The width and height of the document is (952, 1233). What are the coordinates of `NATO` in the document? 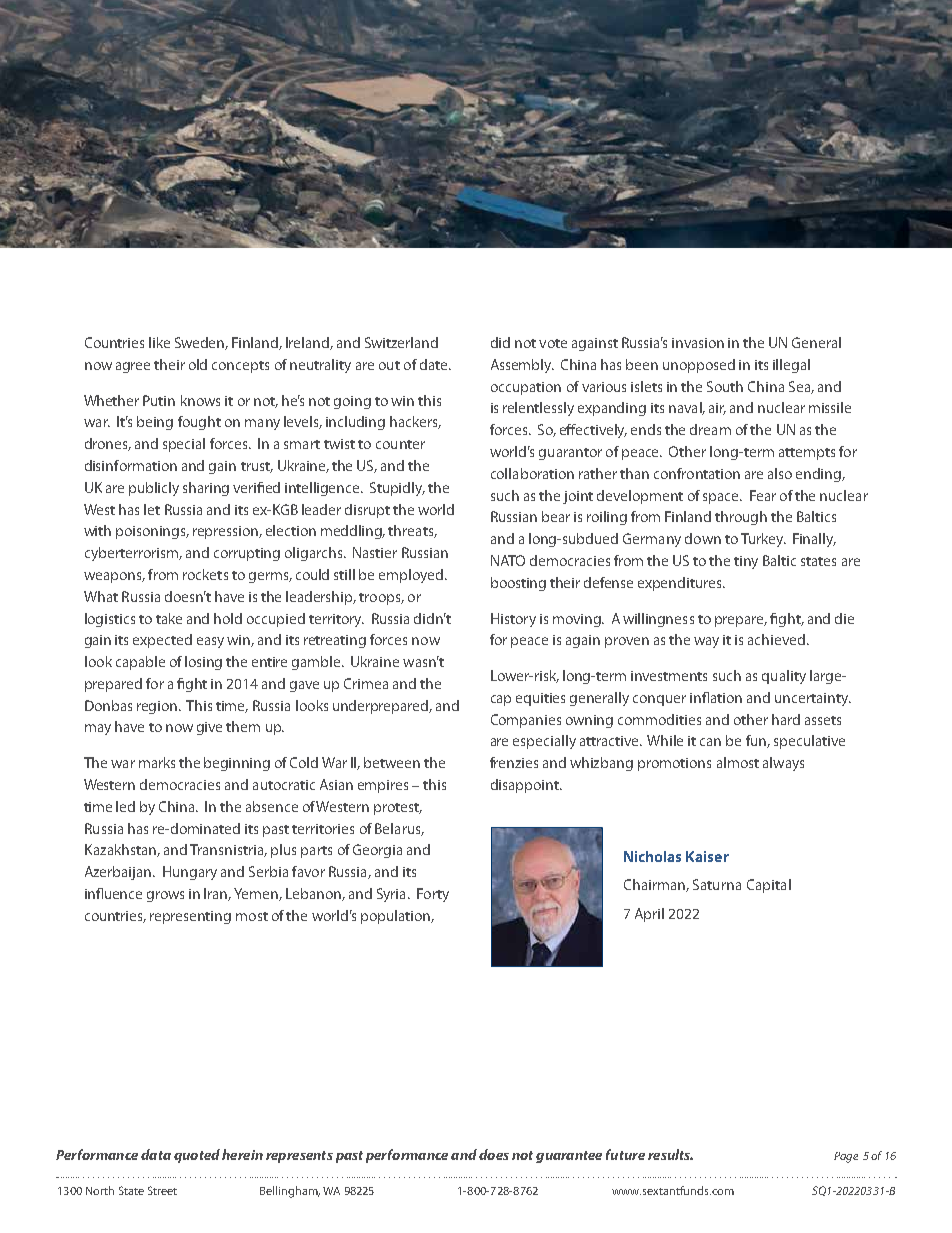 It's located at (508, 560).
